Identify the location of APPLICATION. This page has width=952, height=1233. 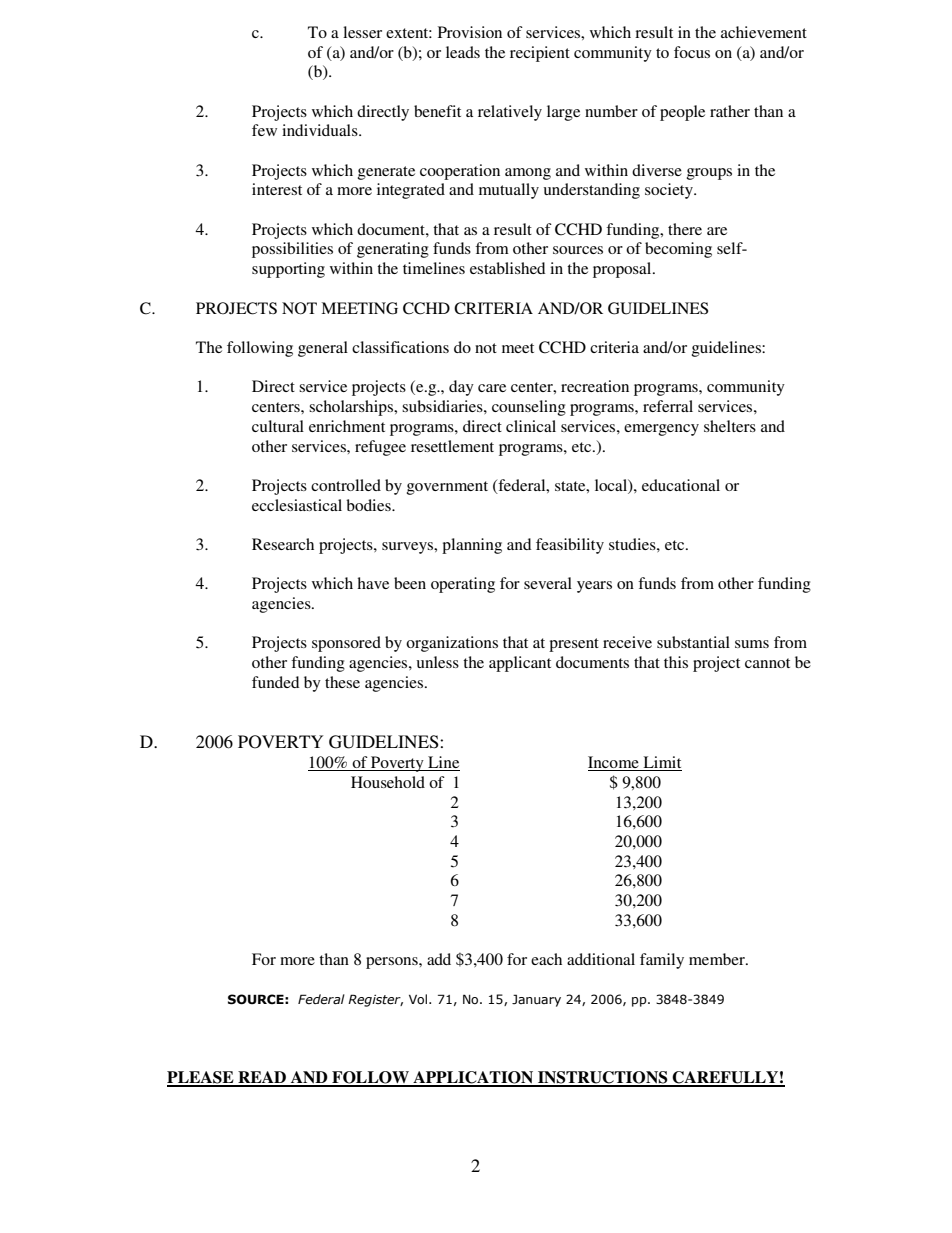
(473, 1078).
